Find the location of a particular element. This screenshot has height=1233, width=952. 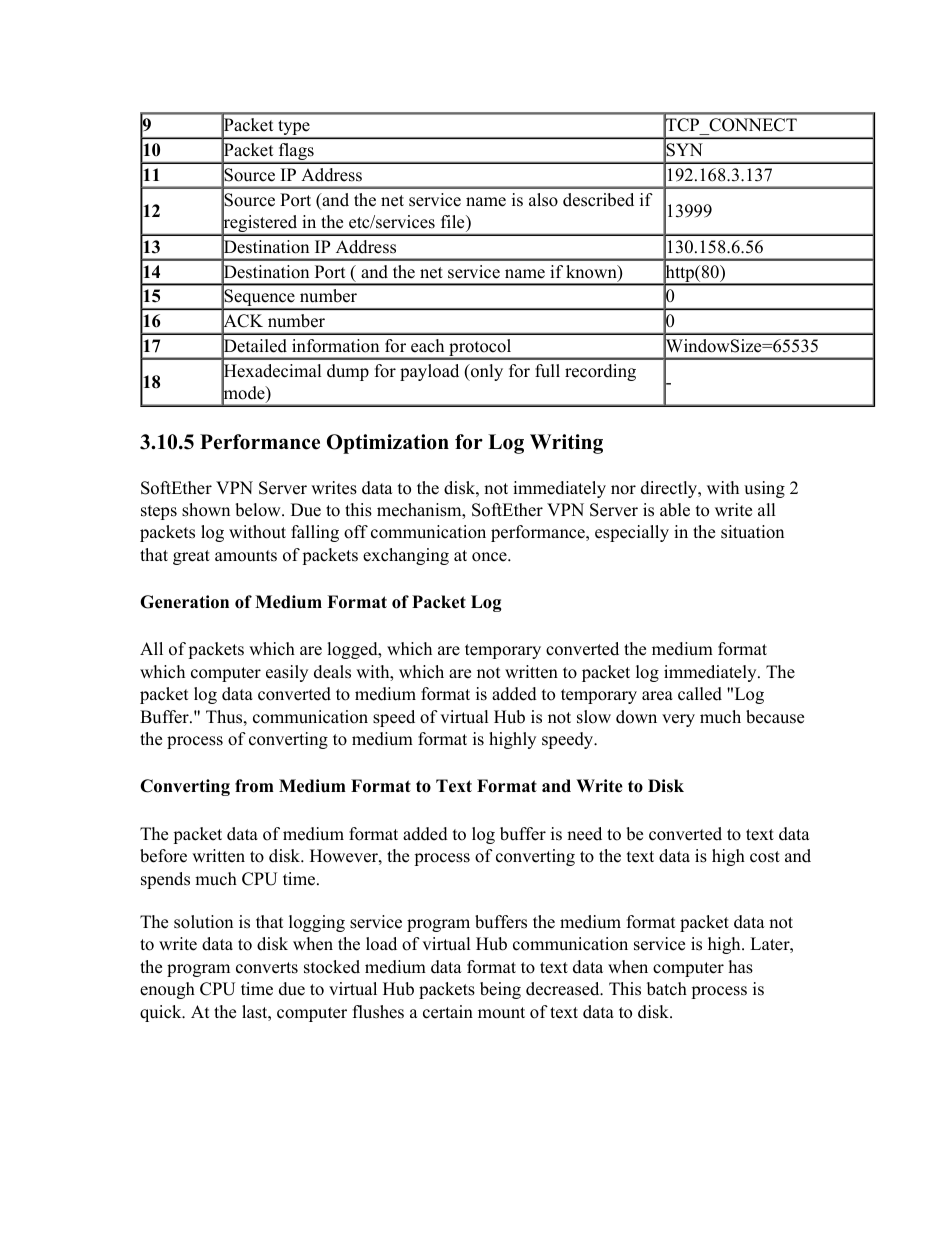

recording is located at coordinates (600, 372).
